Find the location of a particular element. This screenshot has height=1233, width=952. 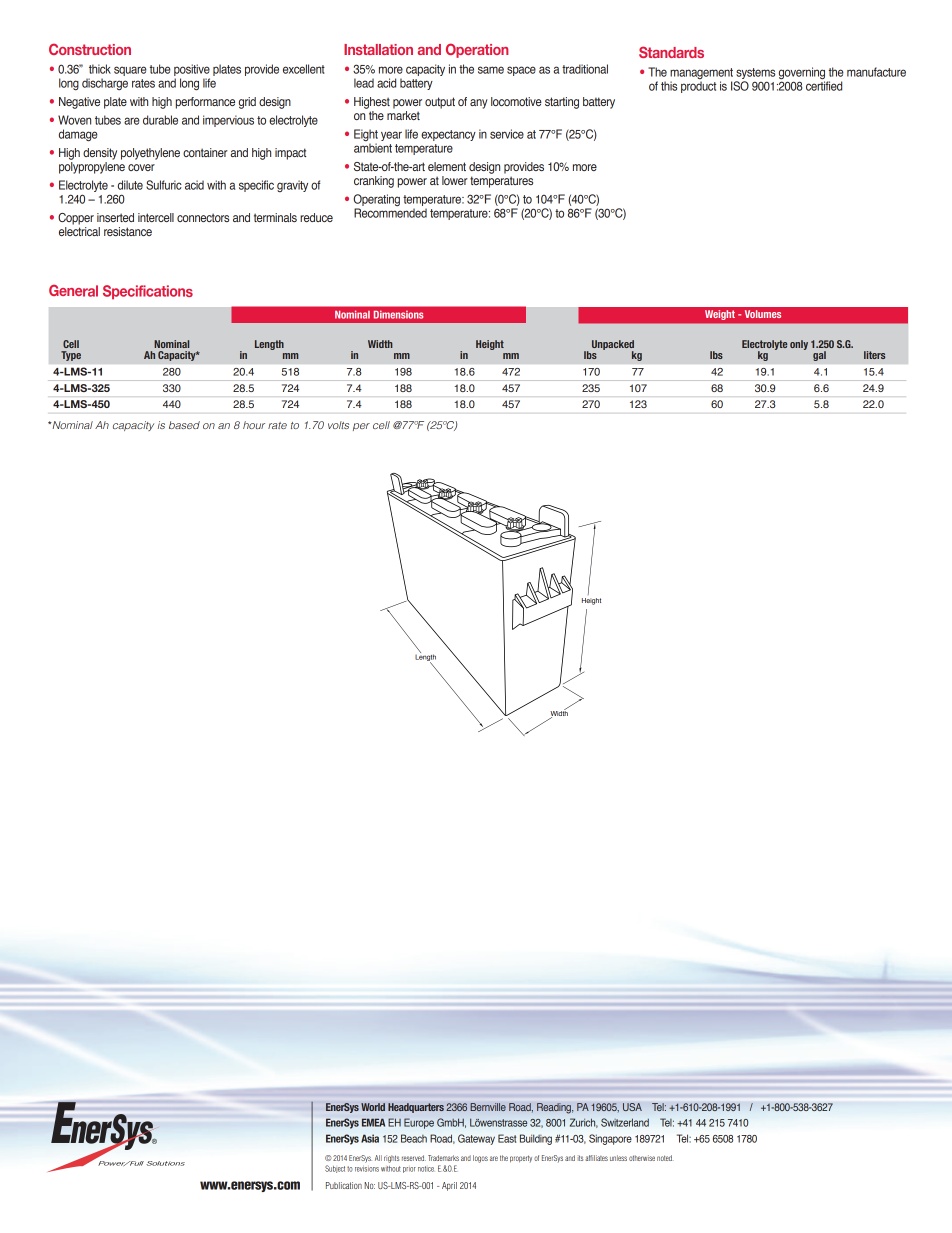

volts is located at coordinates (338, 425).
